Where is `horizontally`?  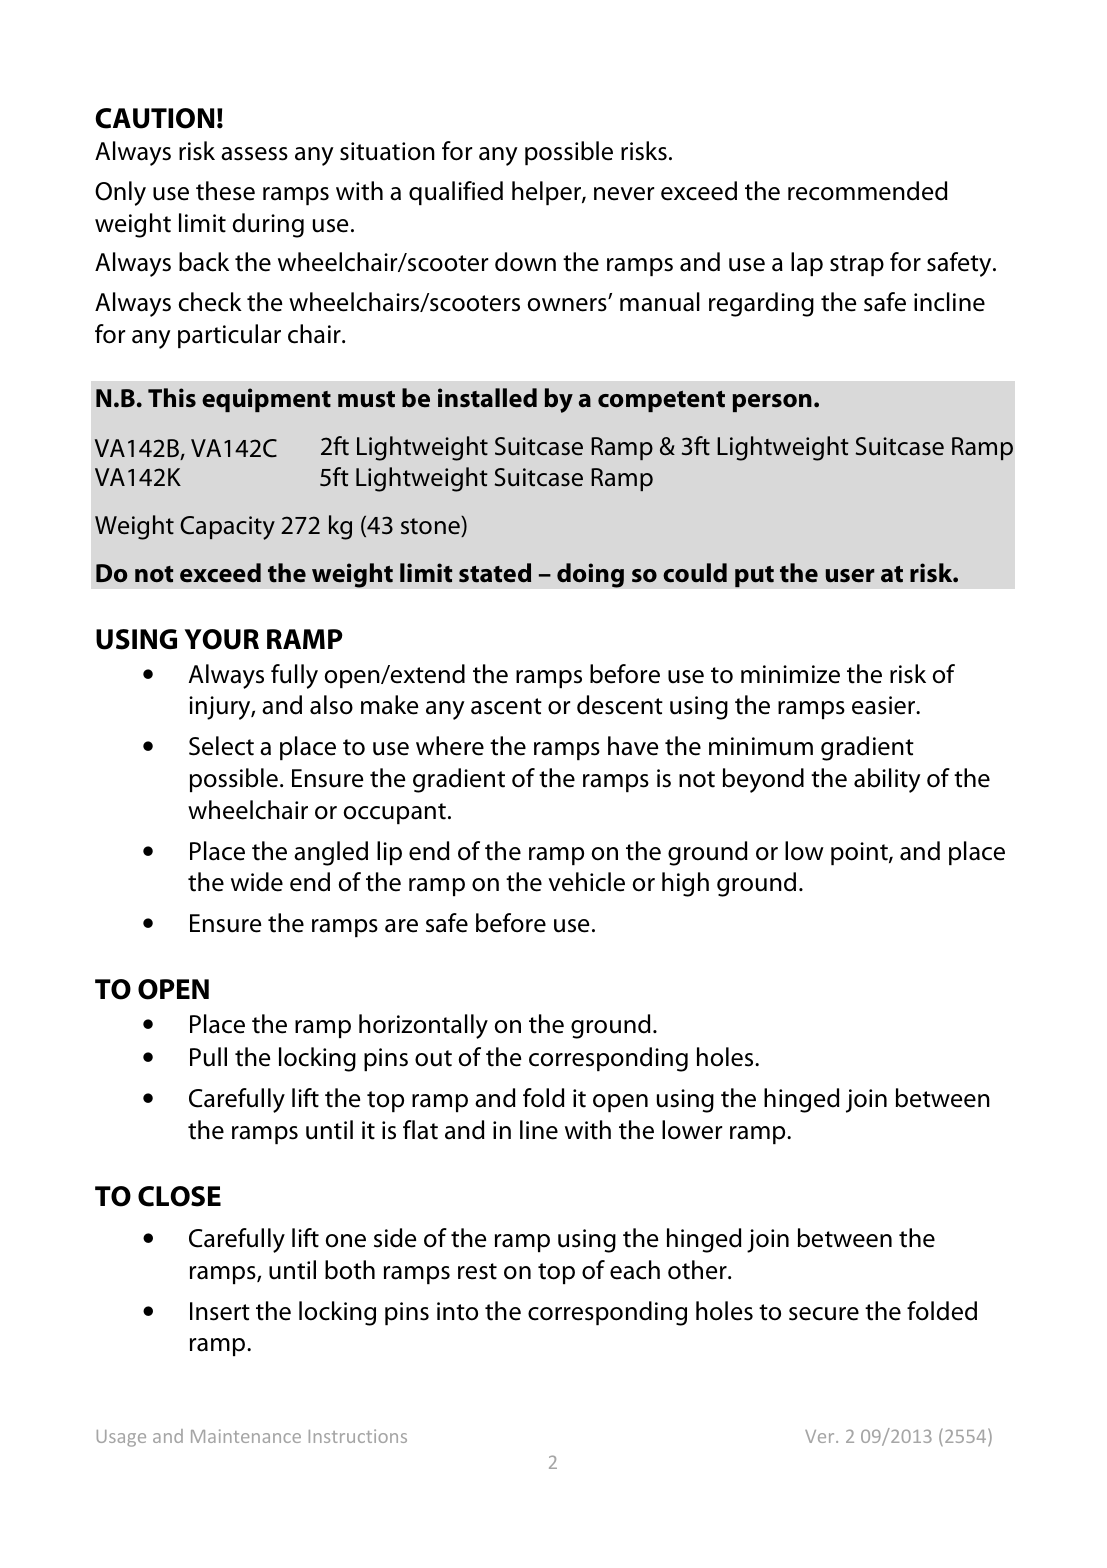
horizontally is located at coordinates (423, 1026).
